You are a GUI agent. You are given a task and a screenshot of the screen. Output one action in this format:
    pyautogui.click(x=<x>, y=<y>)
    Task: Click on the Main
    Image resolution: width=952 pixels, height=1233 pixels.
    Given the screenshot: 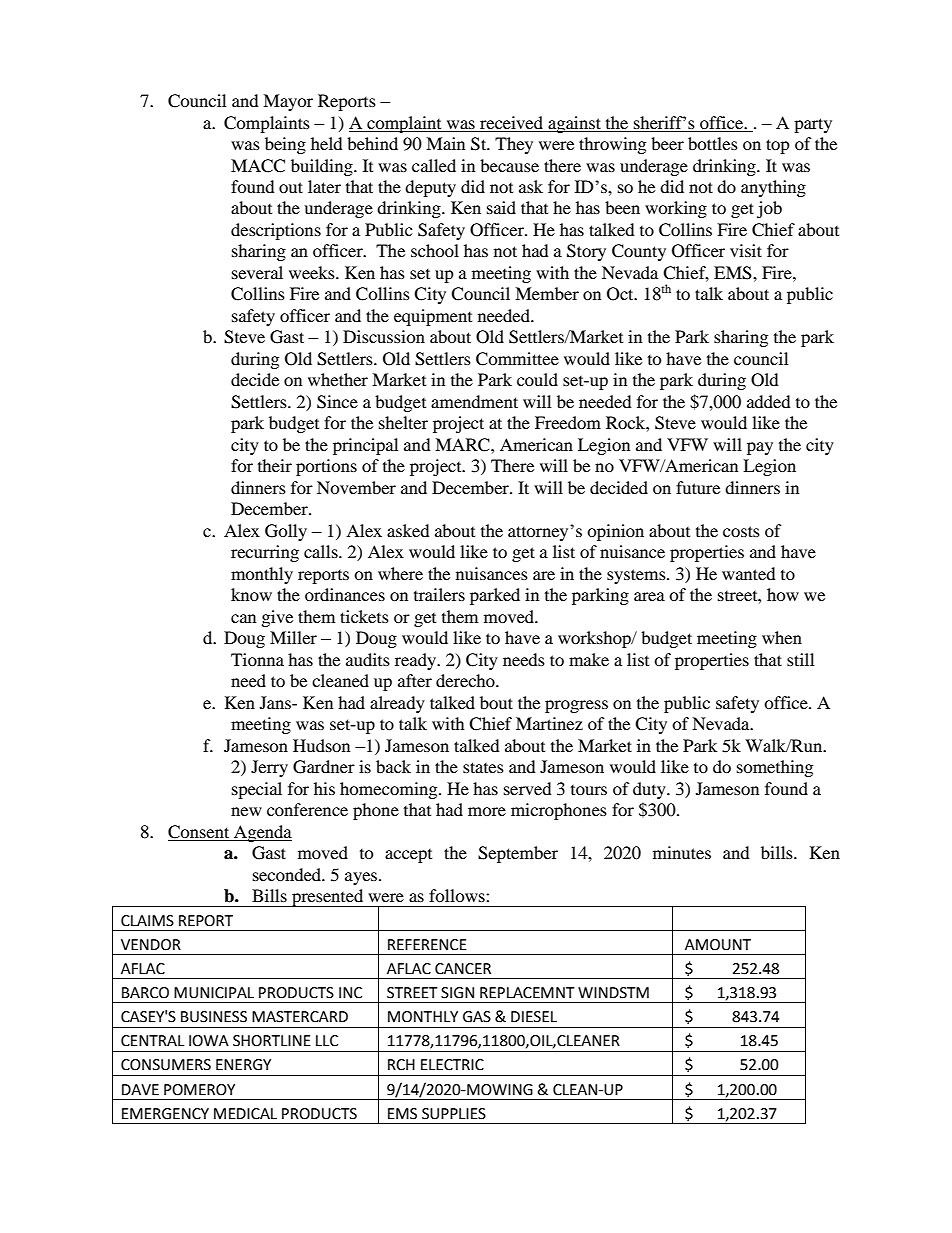 What is the action you would take?
    pyautogui.click(x=445, y=143)
